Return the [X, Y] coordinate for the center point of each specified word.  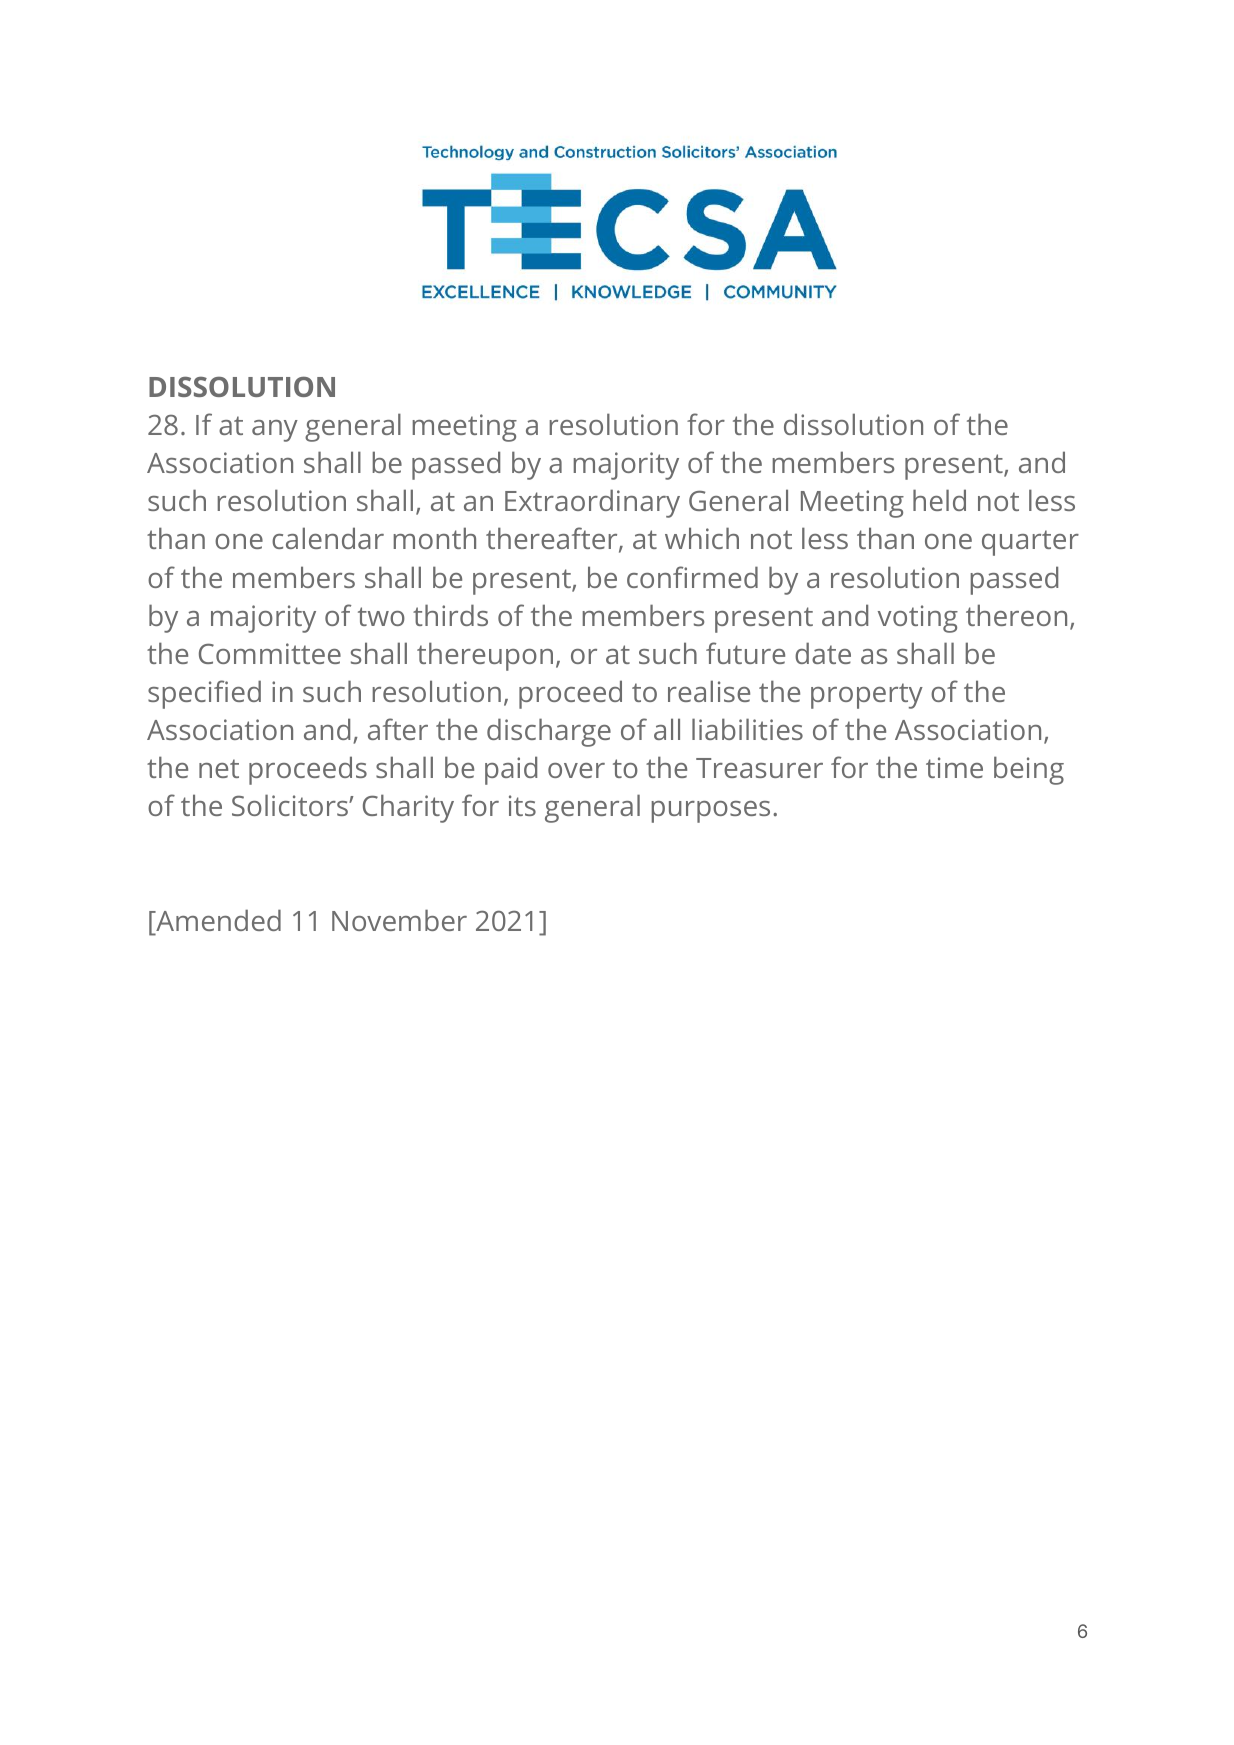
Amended [217, 921]
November [399, 920]
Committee [270, 653]
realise [709, 691]
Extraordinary [592, 503]
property [867, 696]
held [939, 500]
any [275, 431]
